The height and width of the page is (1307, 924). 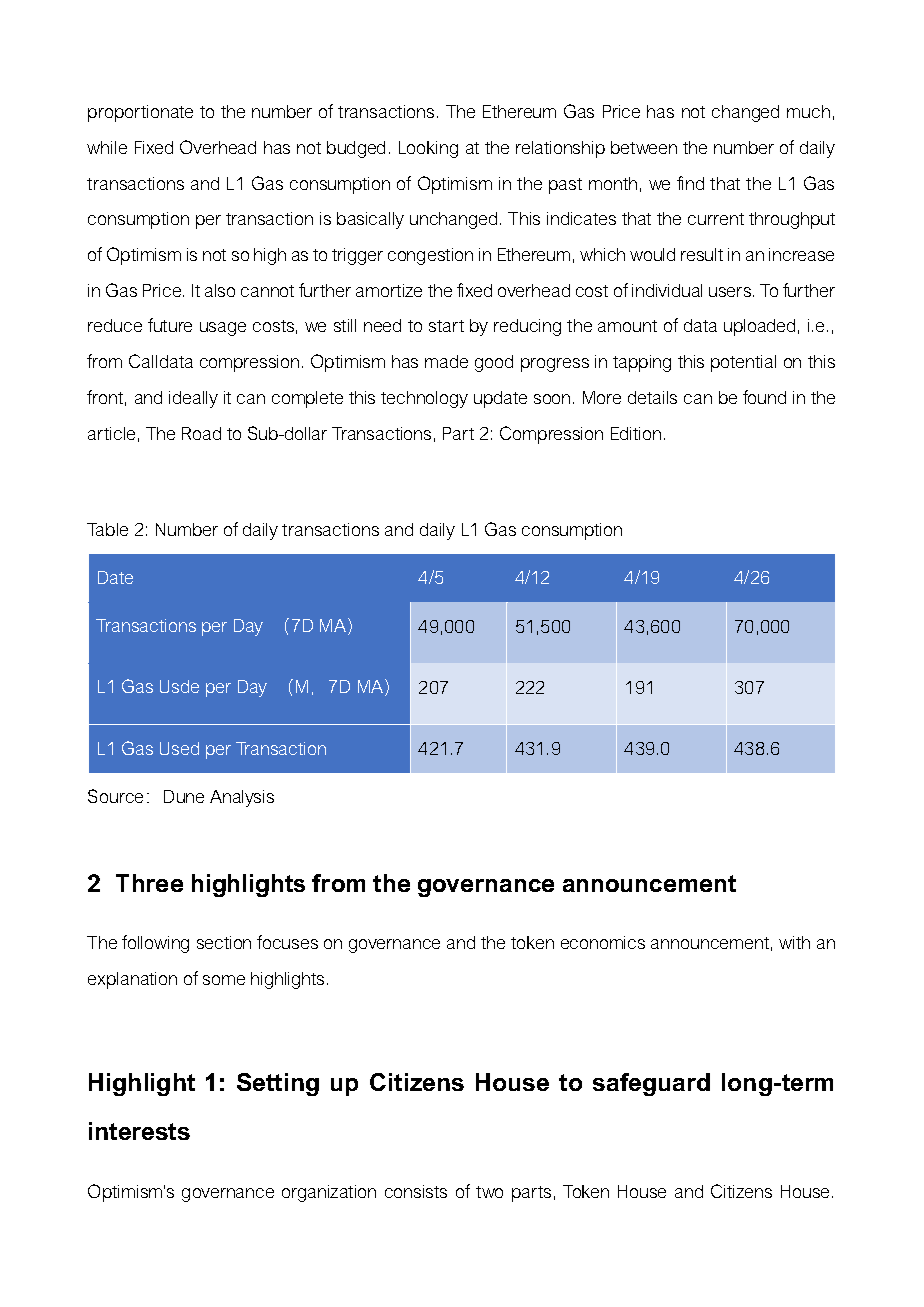 What do you see at coordinates (428, 149) in the page?
I see `Looking` at bounding box center [428, 149].
